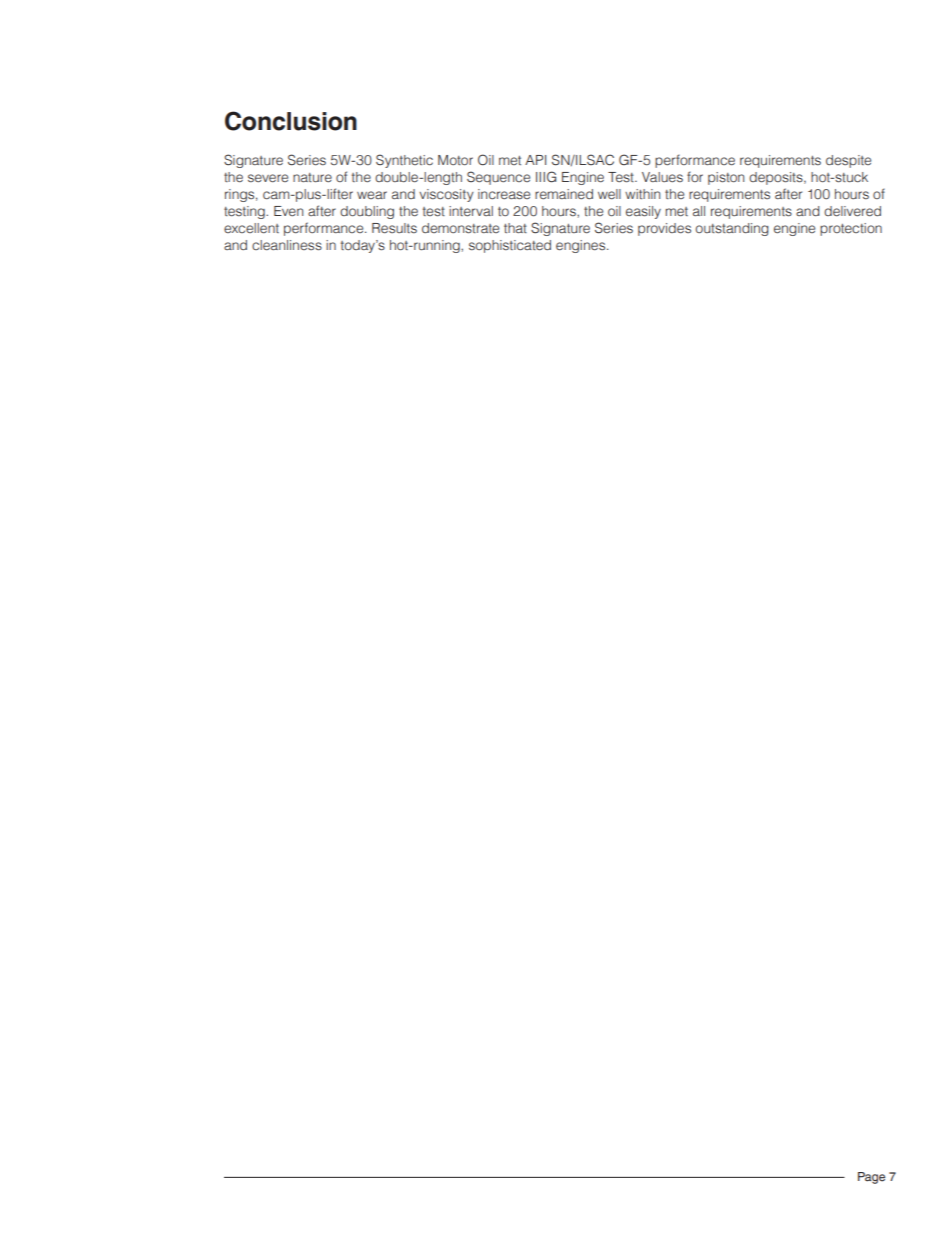 This screenshot has width=952, height=1233. What do you see at coordinates (394, 228) in the screenshot?
I see `Results` at bounding box center [394, 228].
